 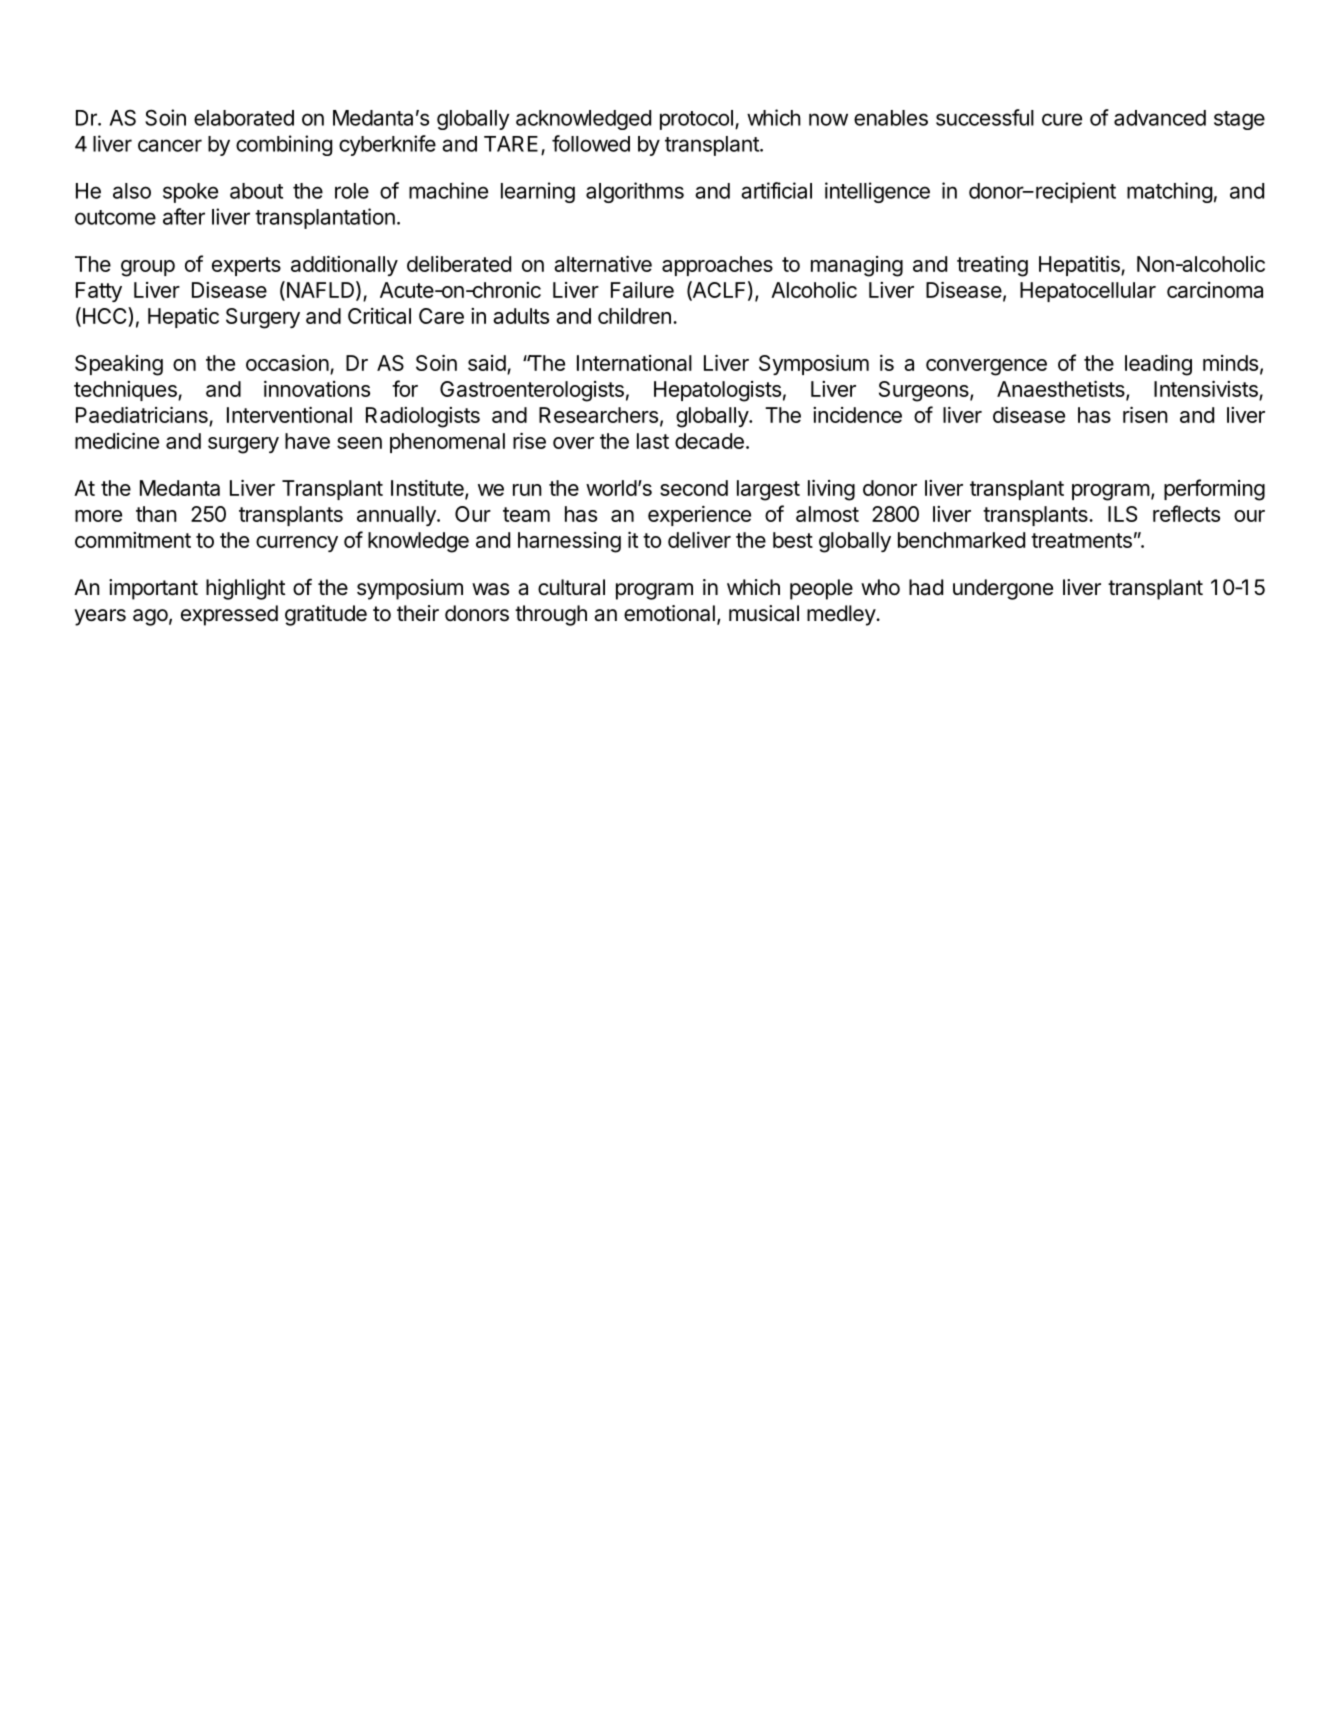 What do you see at coordinates (229, 615) in the screenshot?
I see `expressed` at bounding box center [229, 615].
